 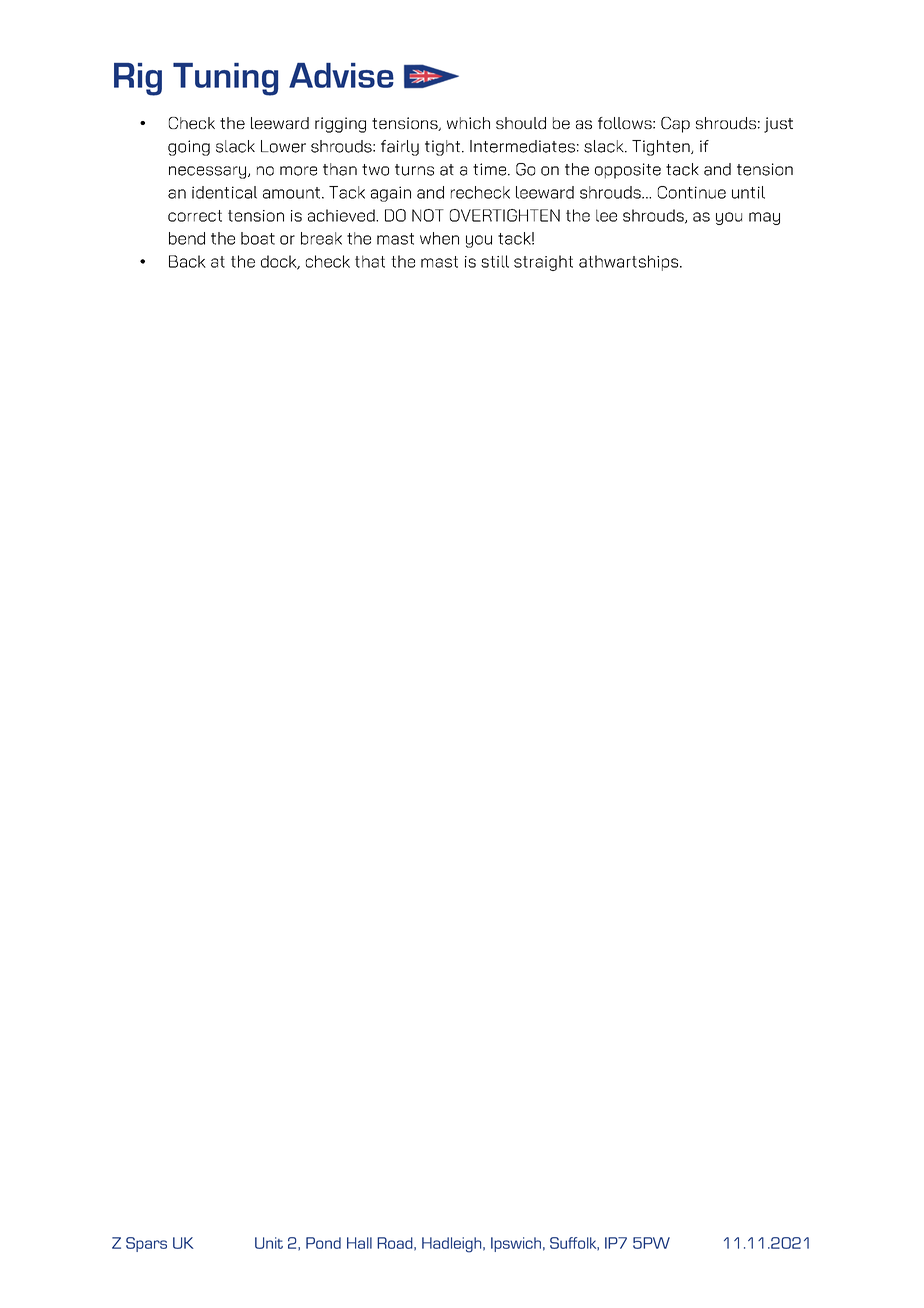 What do you see at coordinates (692, 192) in the screenshot?
I see `Continue` at bounding box center [692, 192].
